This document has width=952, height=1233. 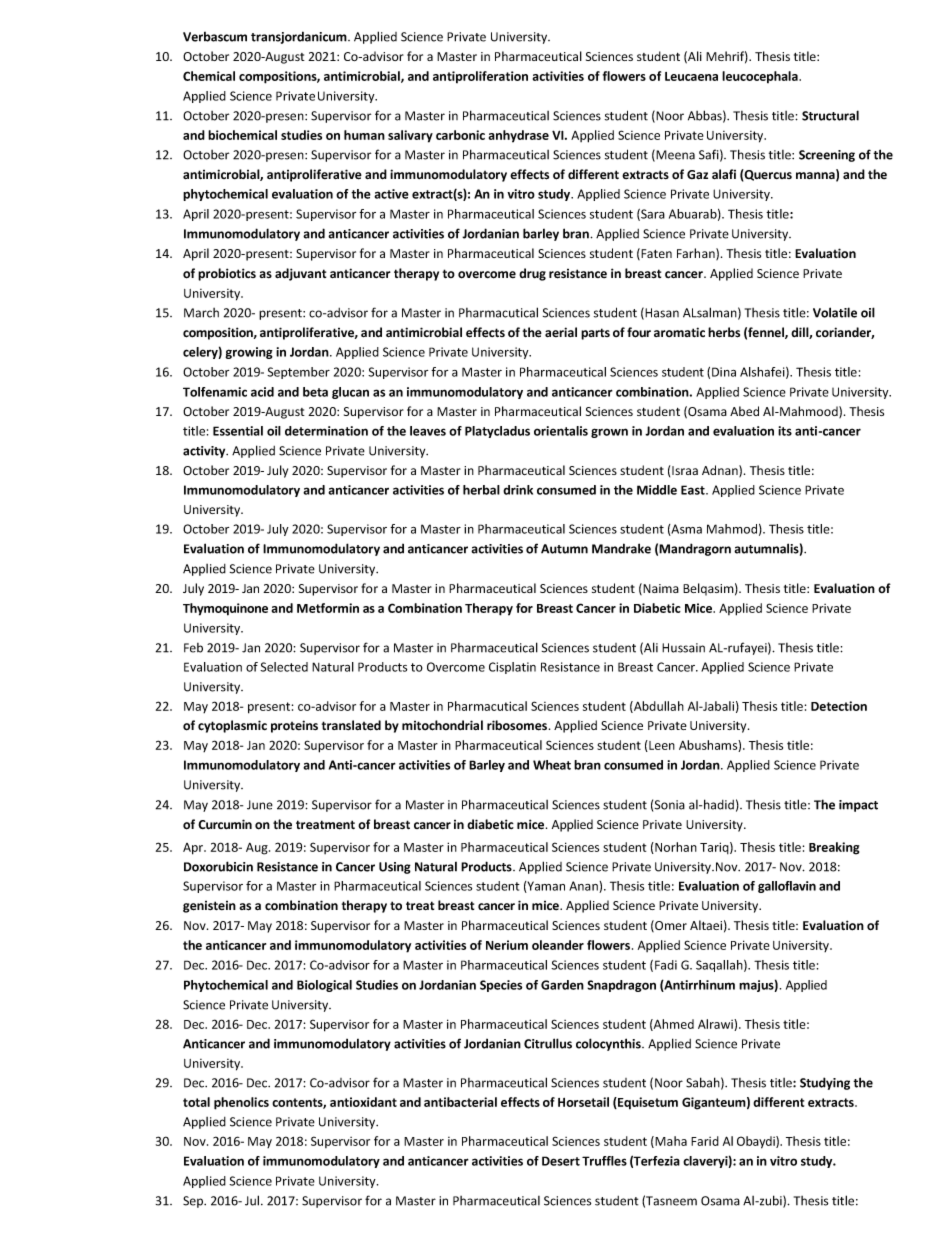 I want to click on Metformin, so click(x=328, y=608).
